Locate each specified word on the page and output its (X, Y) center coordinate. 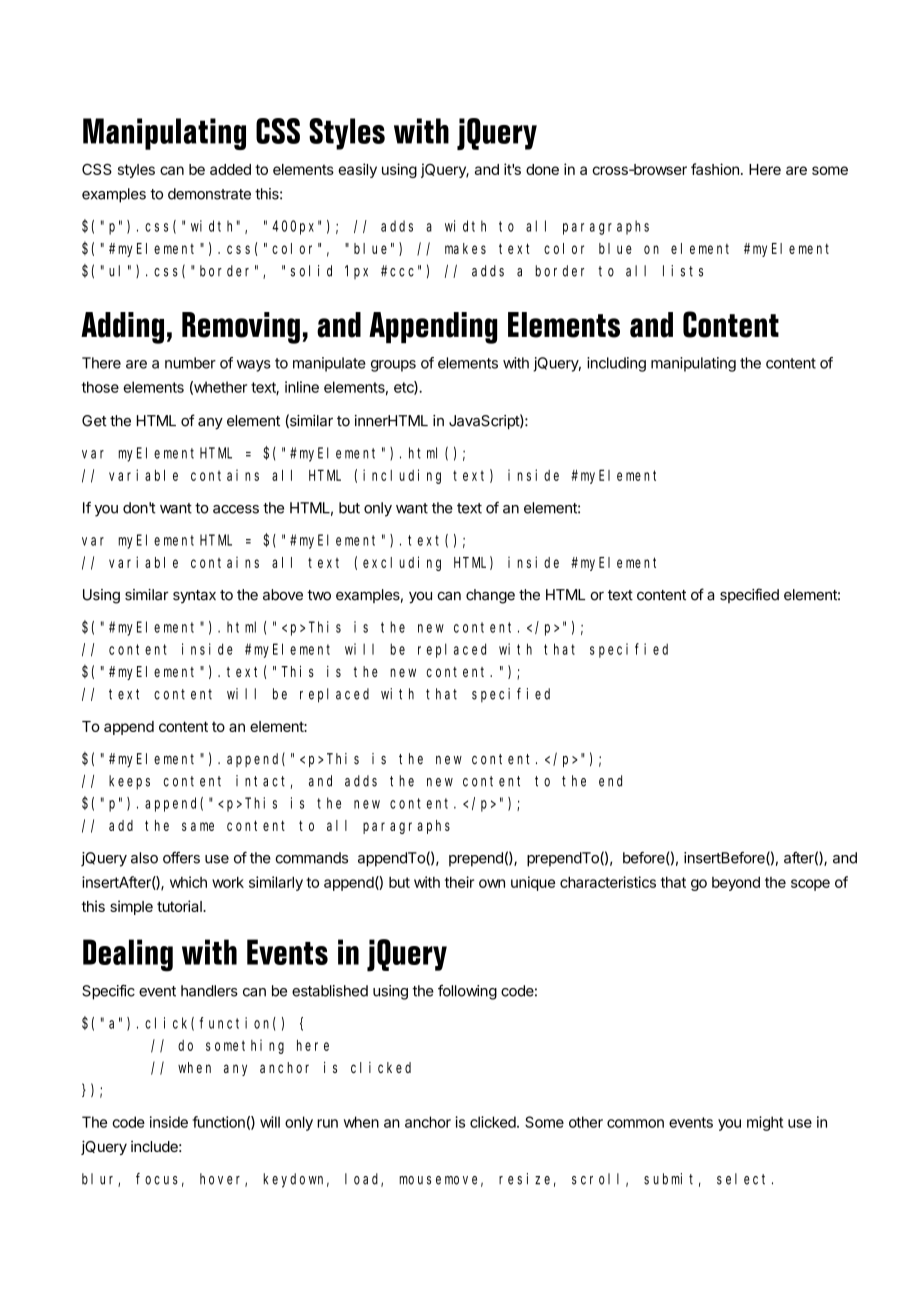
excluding (402, 563)
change (490, 596)
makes (465, 248)
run (327, 1123)
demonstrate (209, 194)
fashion (715, 169)
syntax (194, 597)
